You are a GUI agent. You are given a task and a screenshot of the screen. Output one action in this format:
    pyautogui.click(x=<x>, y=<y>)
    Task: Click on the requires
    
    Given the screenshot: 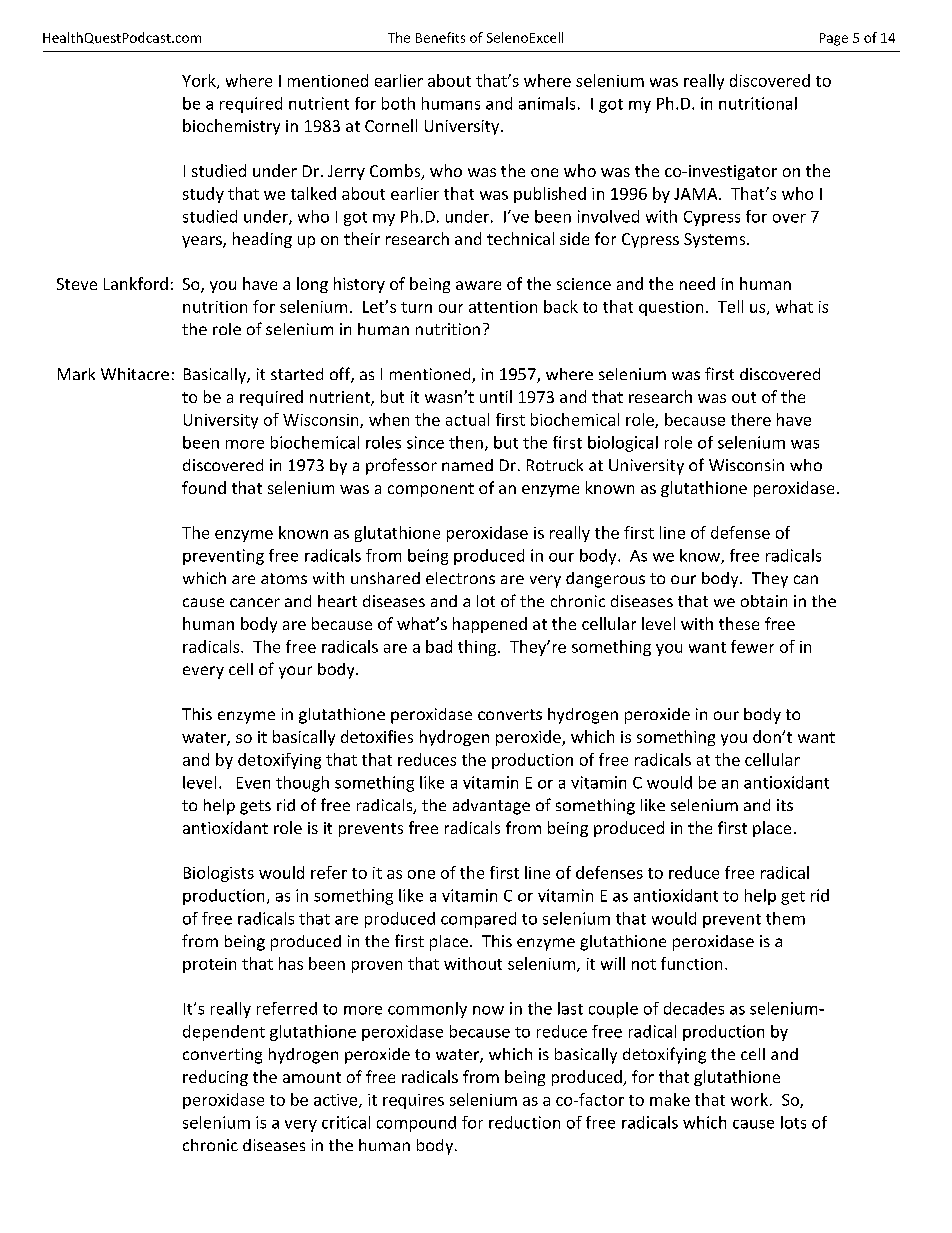 What is the action you would take?
    pyautogui.click(x=413, y=1101)
